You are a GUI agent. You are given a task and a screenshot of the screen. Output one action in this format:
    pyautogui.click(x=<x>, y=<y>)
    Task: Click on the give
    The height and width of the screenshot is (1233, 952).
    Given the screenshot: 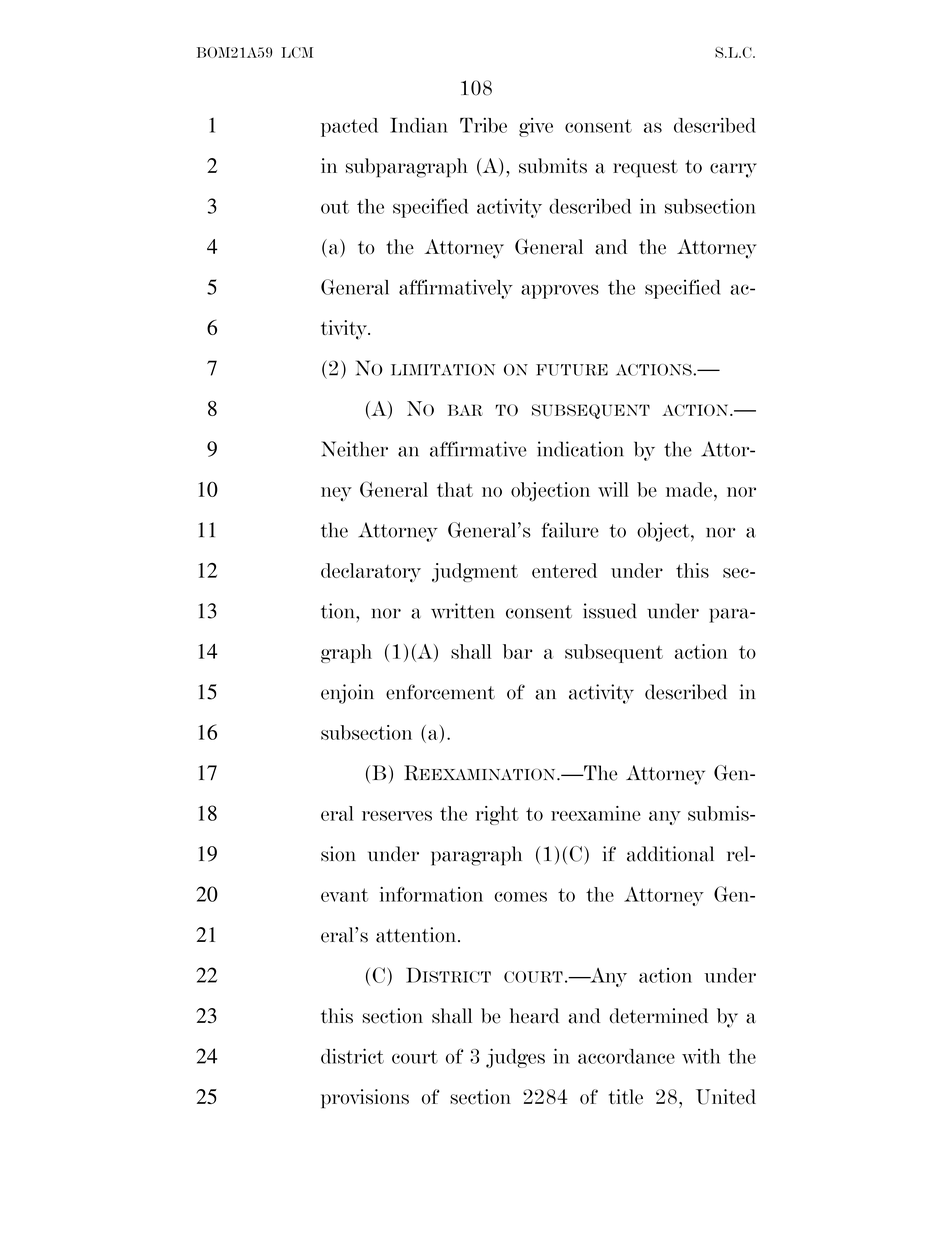 What is the action you would take?
    pyautogui.click(x=536, y=127)
